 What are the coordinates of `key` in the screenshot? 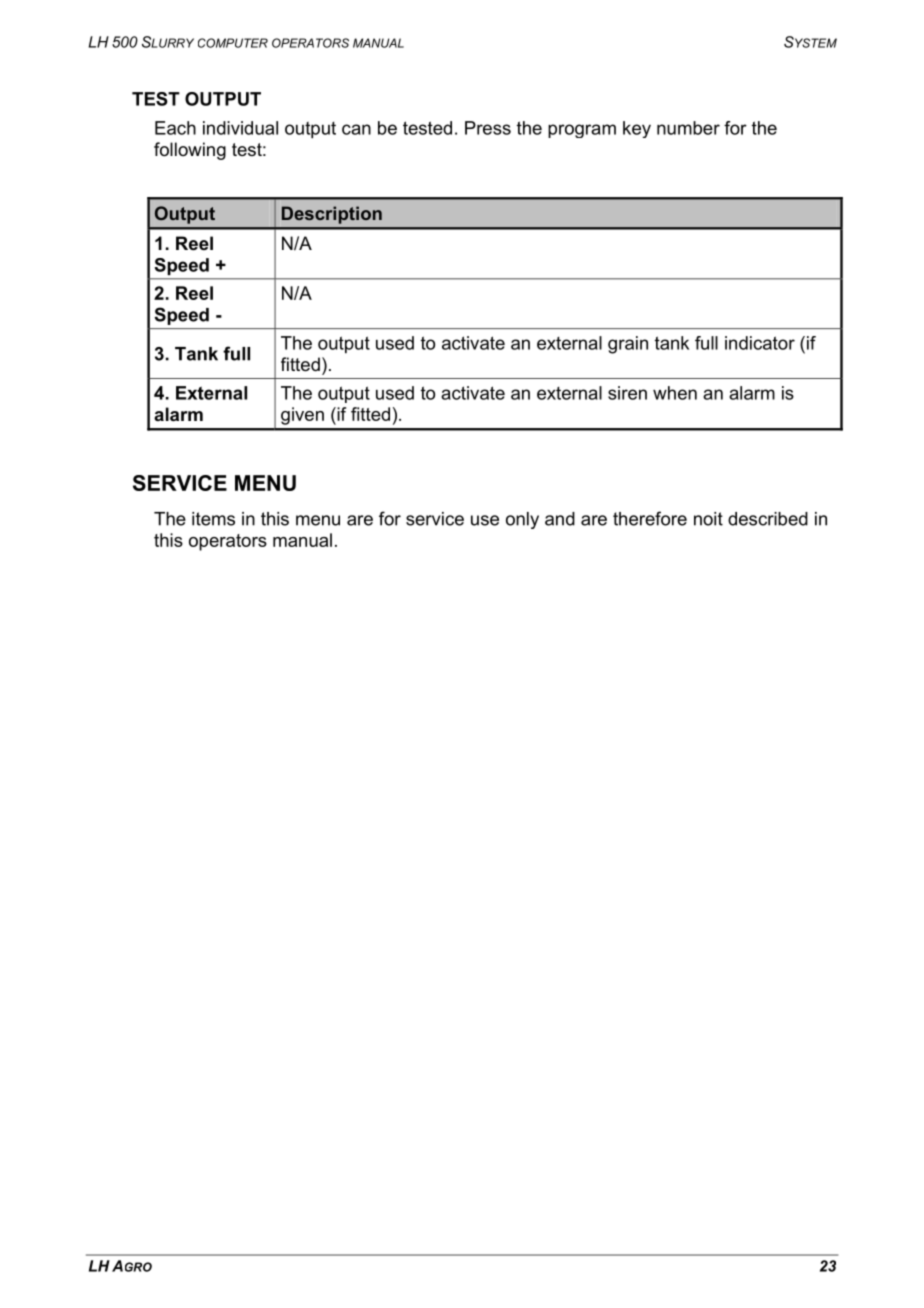 It's located at (637, 129).
